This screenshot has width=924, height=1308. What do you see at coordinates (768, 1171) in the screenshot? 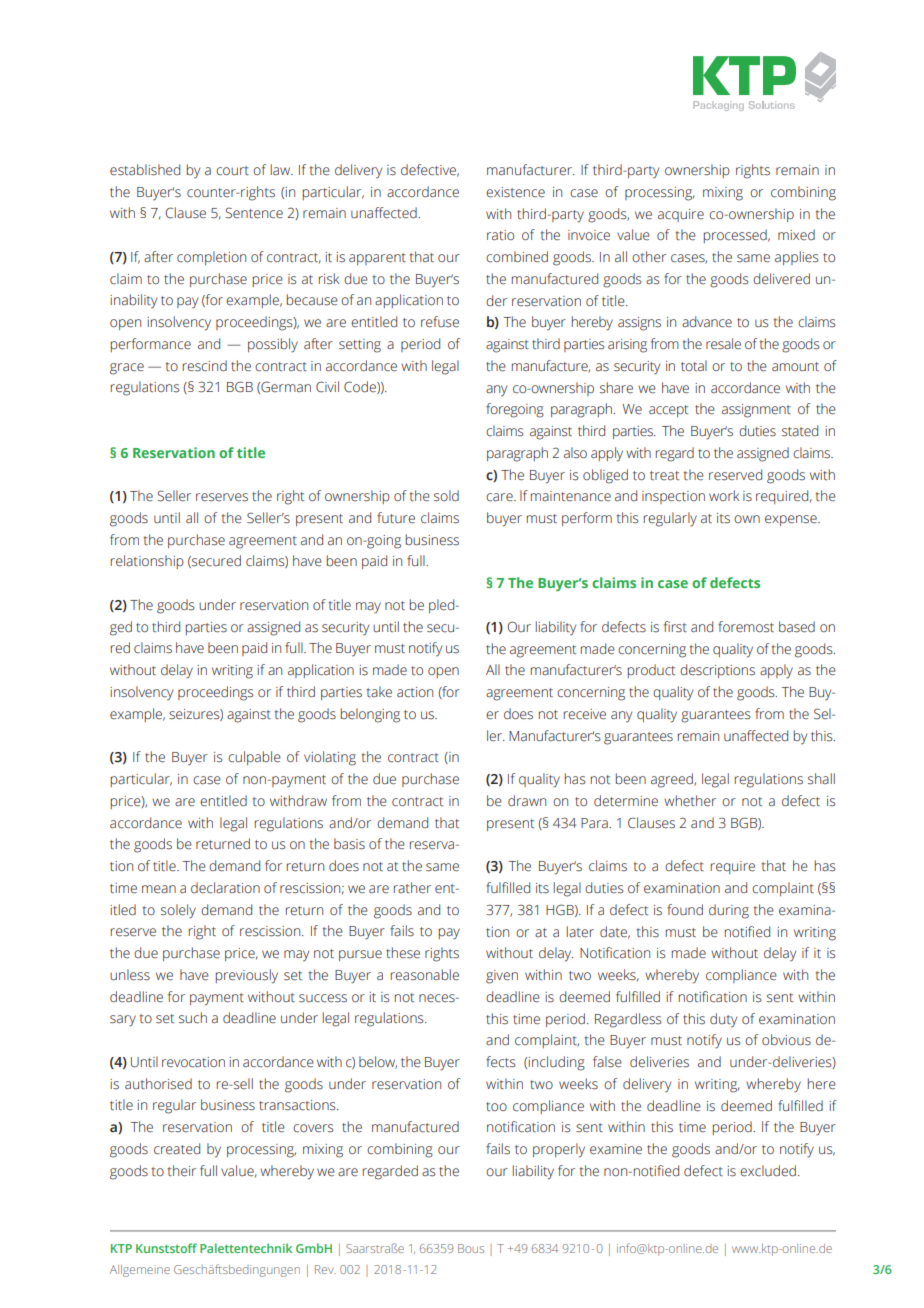
I see `excluded` at bounding box center [768, 1171].
